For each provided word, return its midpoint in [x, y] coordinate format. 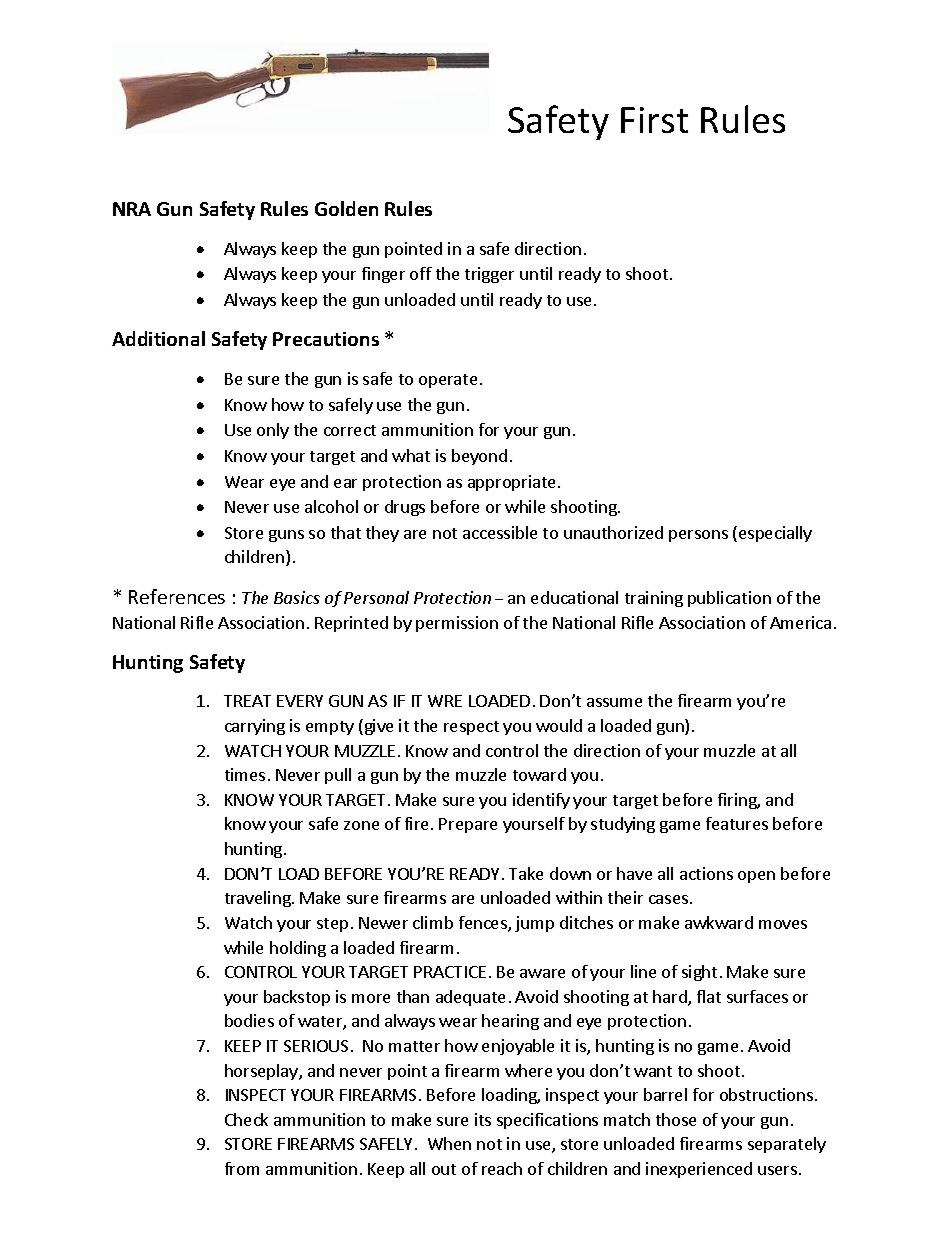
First [654, 120]
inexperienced [699, 1170]
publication [729, 599]
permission [457, 624]
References [177, 596]
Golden [346, 208]
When [449, 1143]
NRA [132, 209]
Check [246, 1119]
